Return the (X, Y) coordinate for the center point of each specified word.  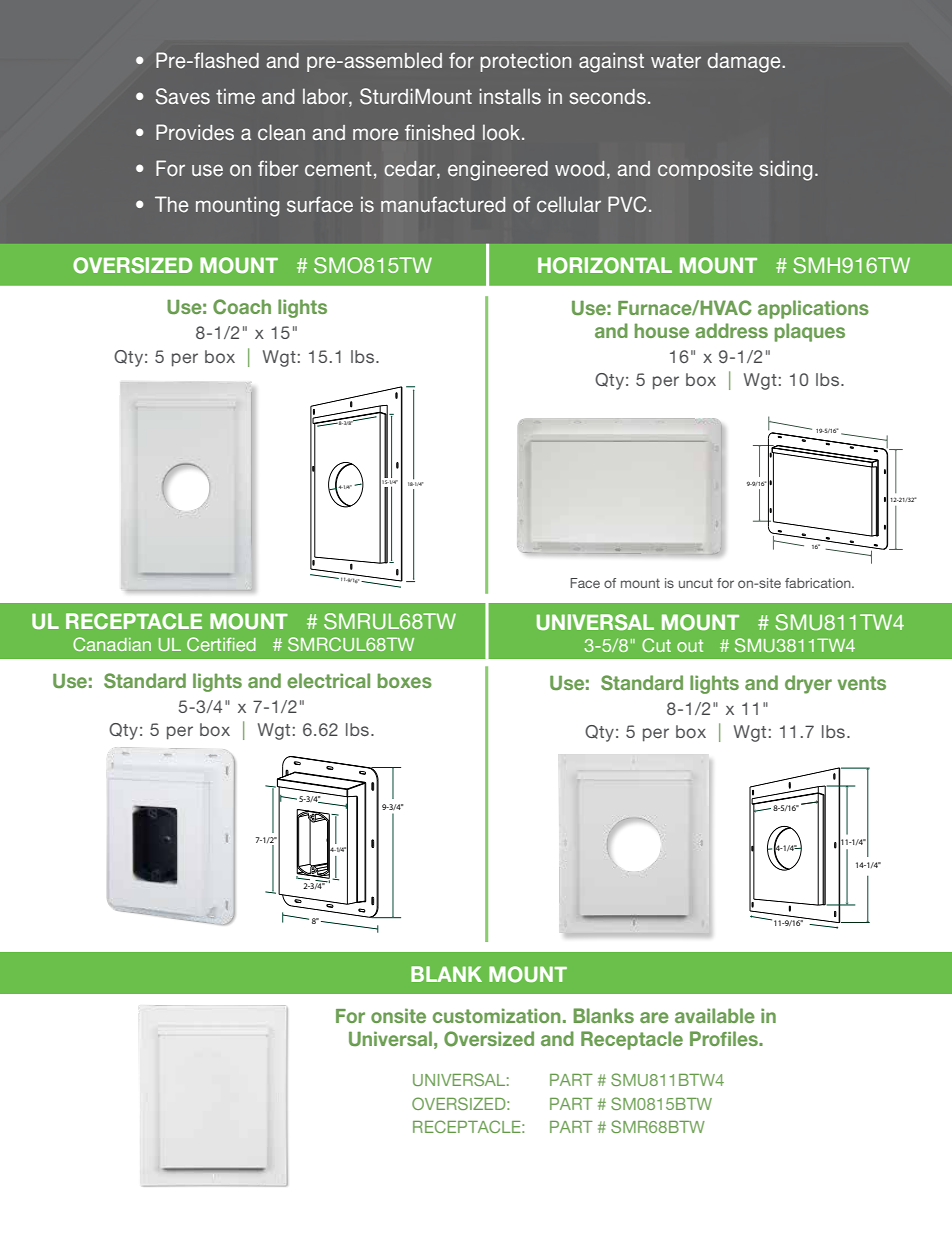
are (654, 1017)
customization (497, 1015)
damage (745, 63)
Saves (183, 96)
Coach (242, 306)
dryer (808, 684)
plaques (809, 332)
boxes (404, 680)
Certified (221, 644)
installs (510, 96)
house (662, 330)
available (715, 1015)
